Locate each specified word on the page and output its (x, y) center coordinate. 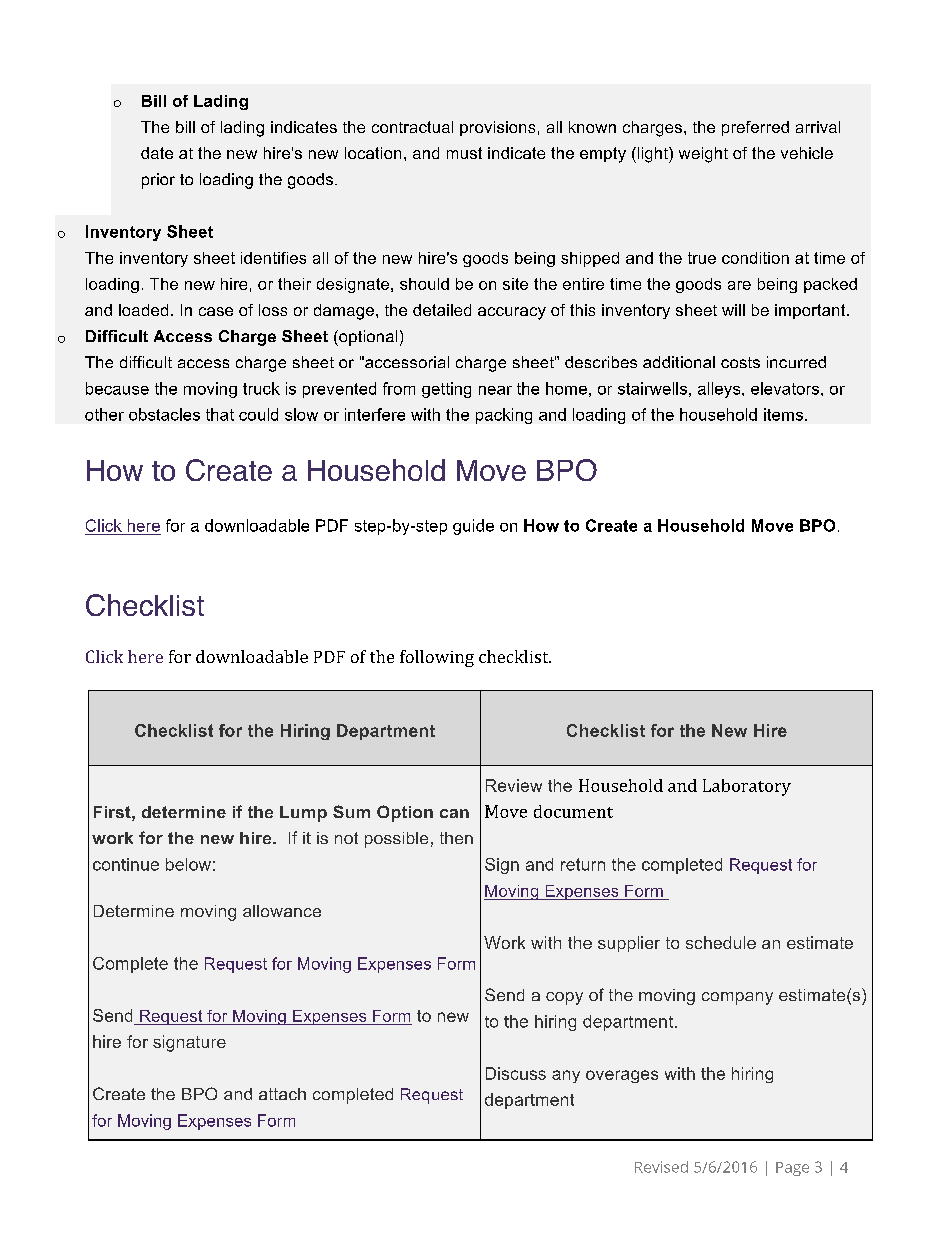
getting (446, 390)
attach (282, 1094)
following (437, 658)
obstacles (164, 414)
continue (126, 864)
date (157, 153)
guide (473, 527)
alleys (720, 390)
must (464, 153)
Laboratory (747, 787)
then (456, 838)
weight (703, 155)
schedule (721, 942)
